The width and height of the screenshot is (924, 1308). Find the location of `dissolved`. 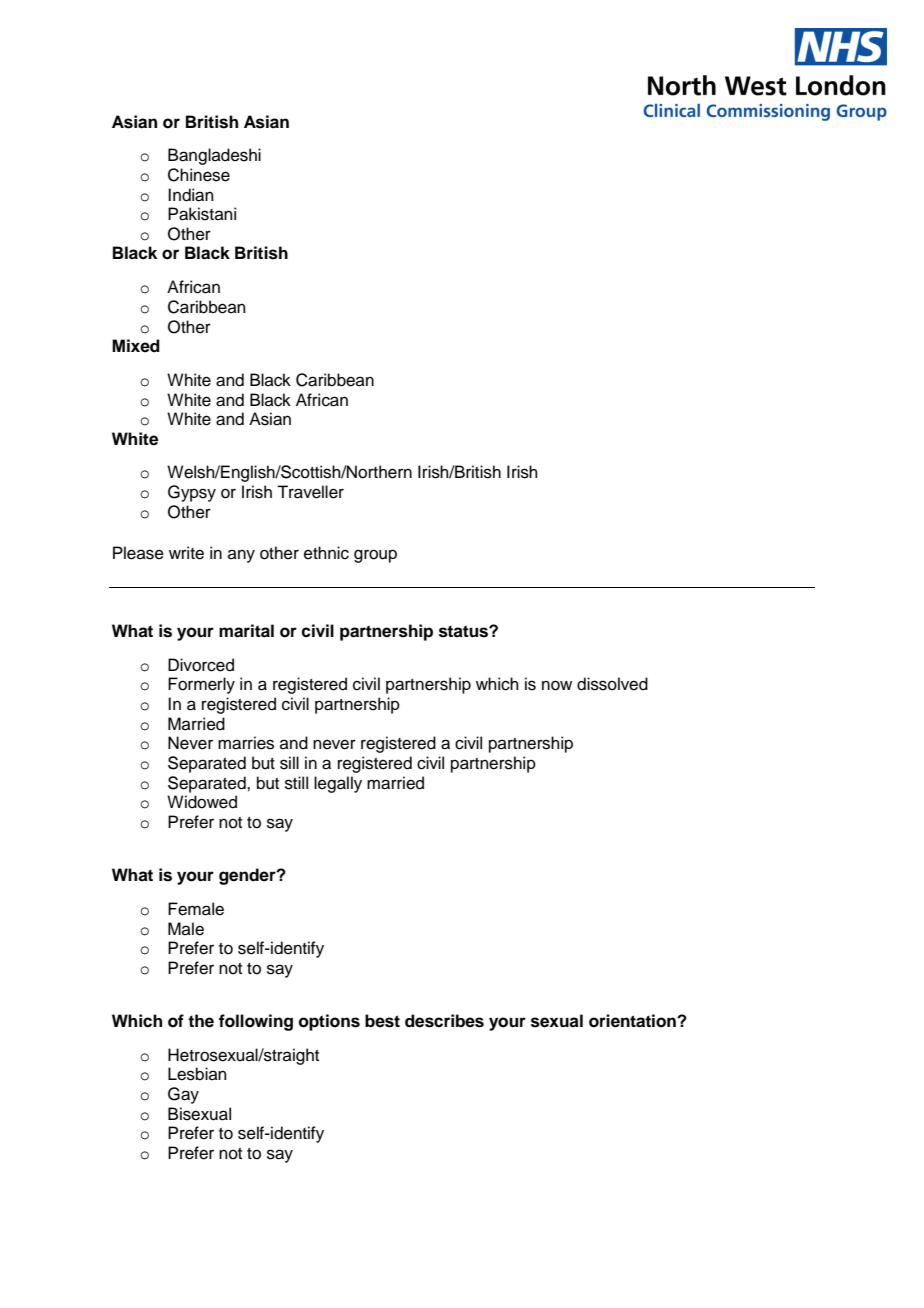

dissolved is located at coordinates (612, 684).
